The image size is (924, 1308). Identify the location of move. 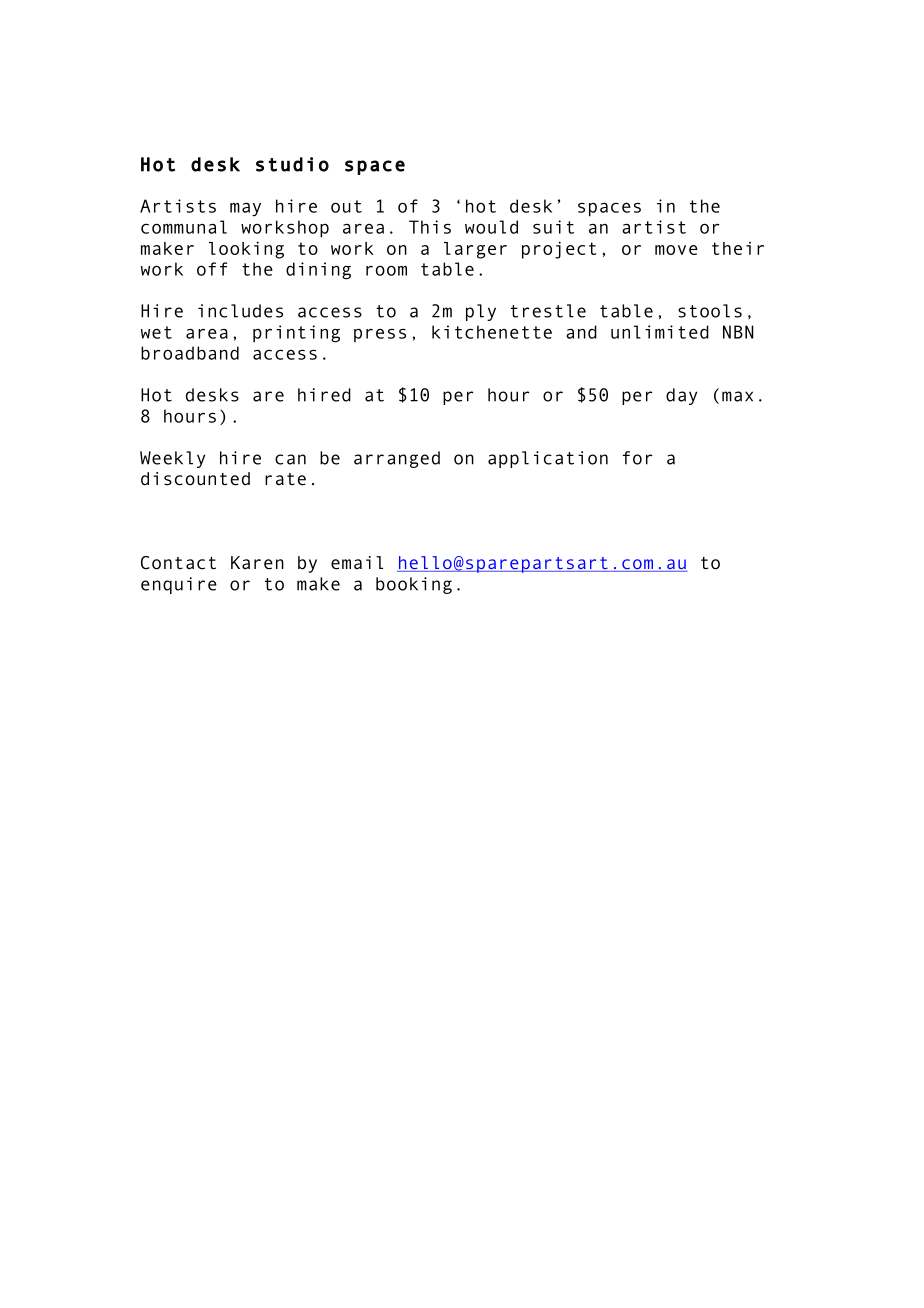
(676, 250).
